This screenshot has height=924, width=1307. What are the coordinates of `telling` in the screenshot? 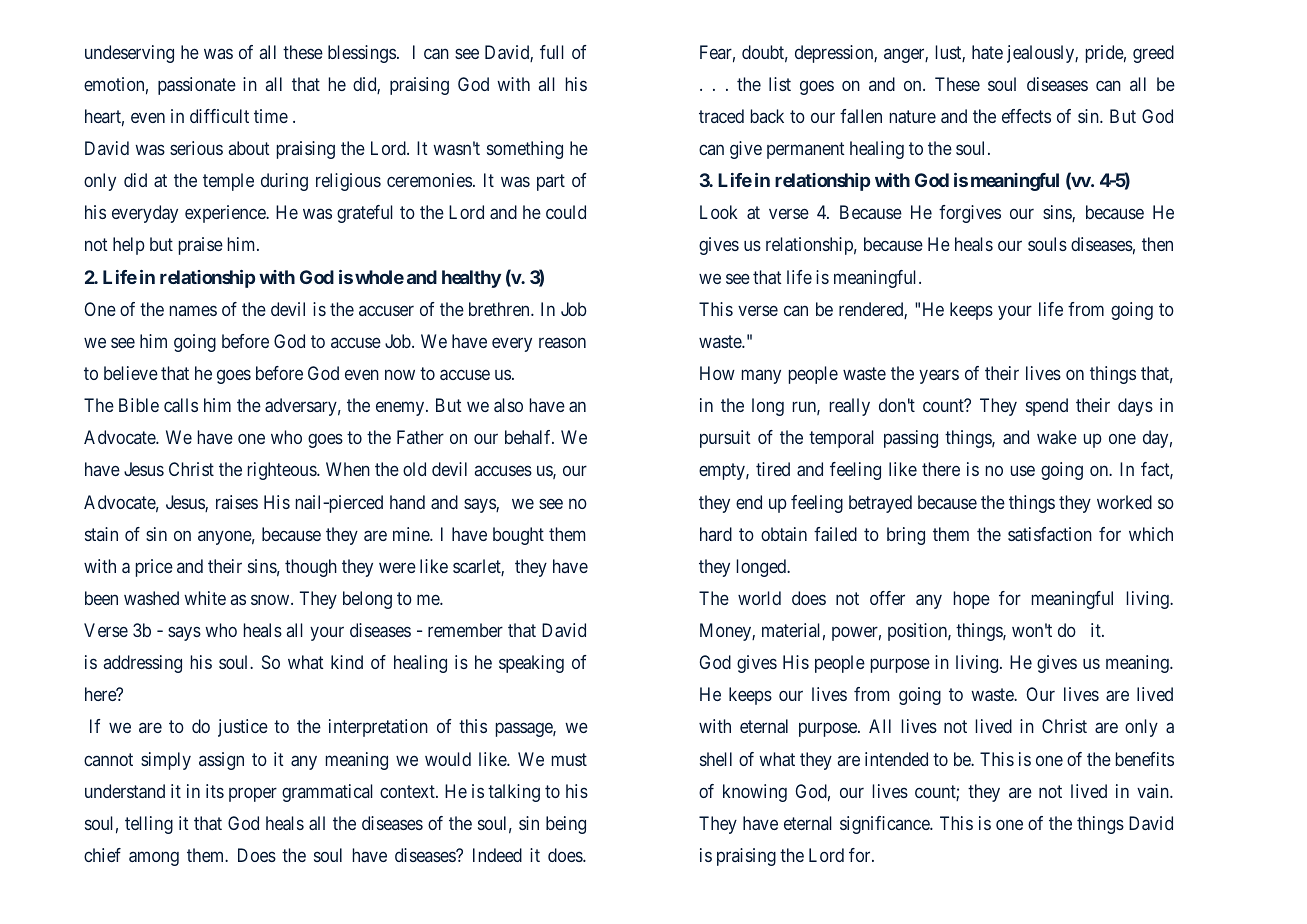 It's located at (149, 825).
